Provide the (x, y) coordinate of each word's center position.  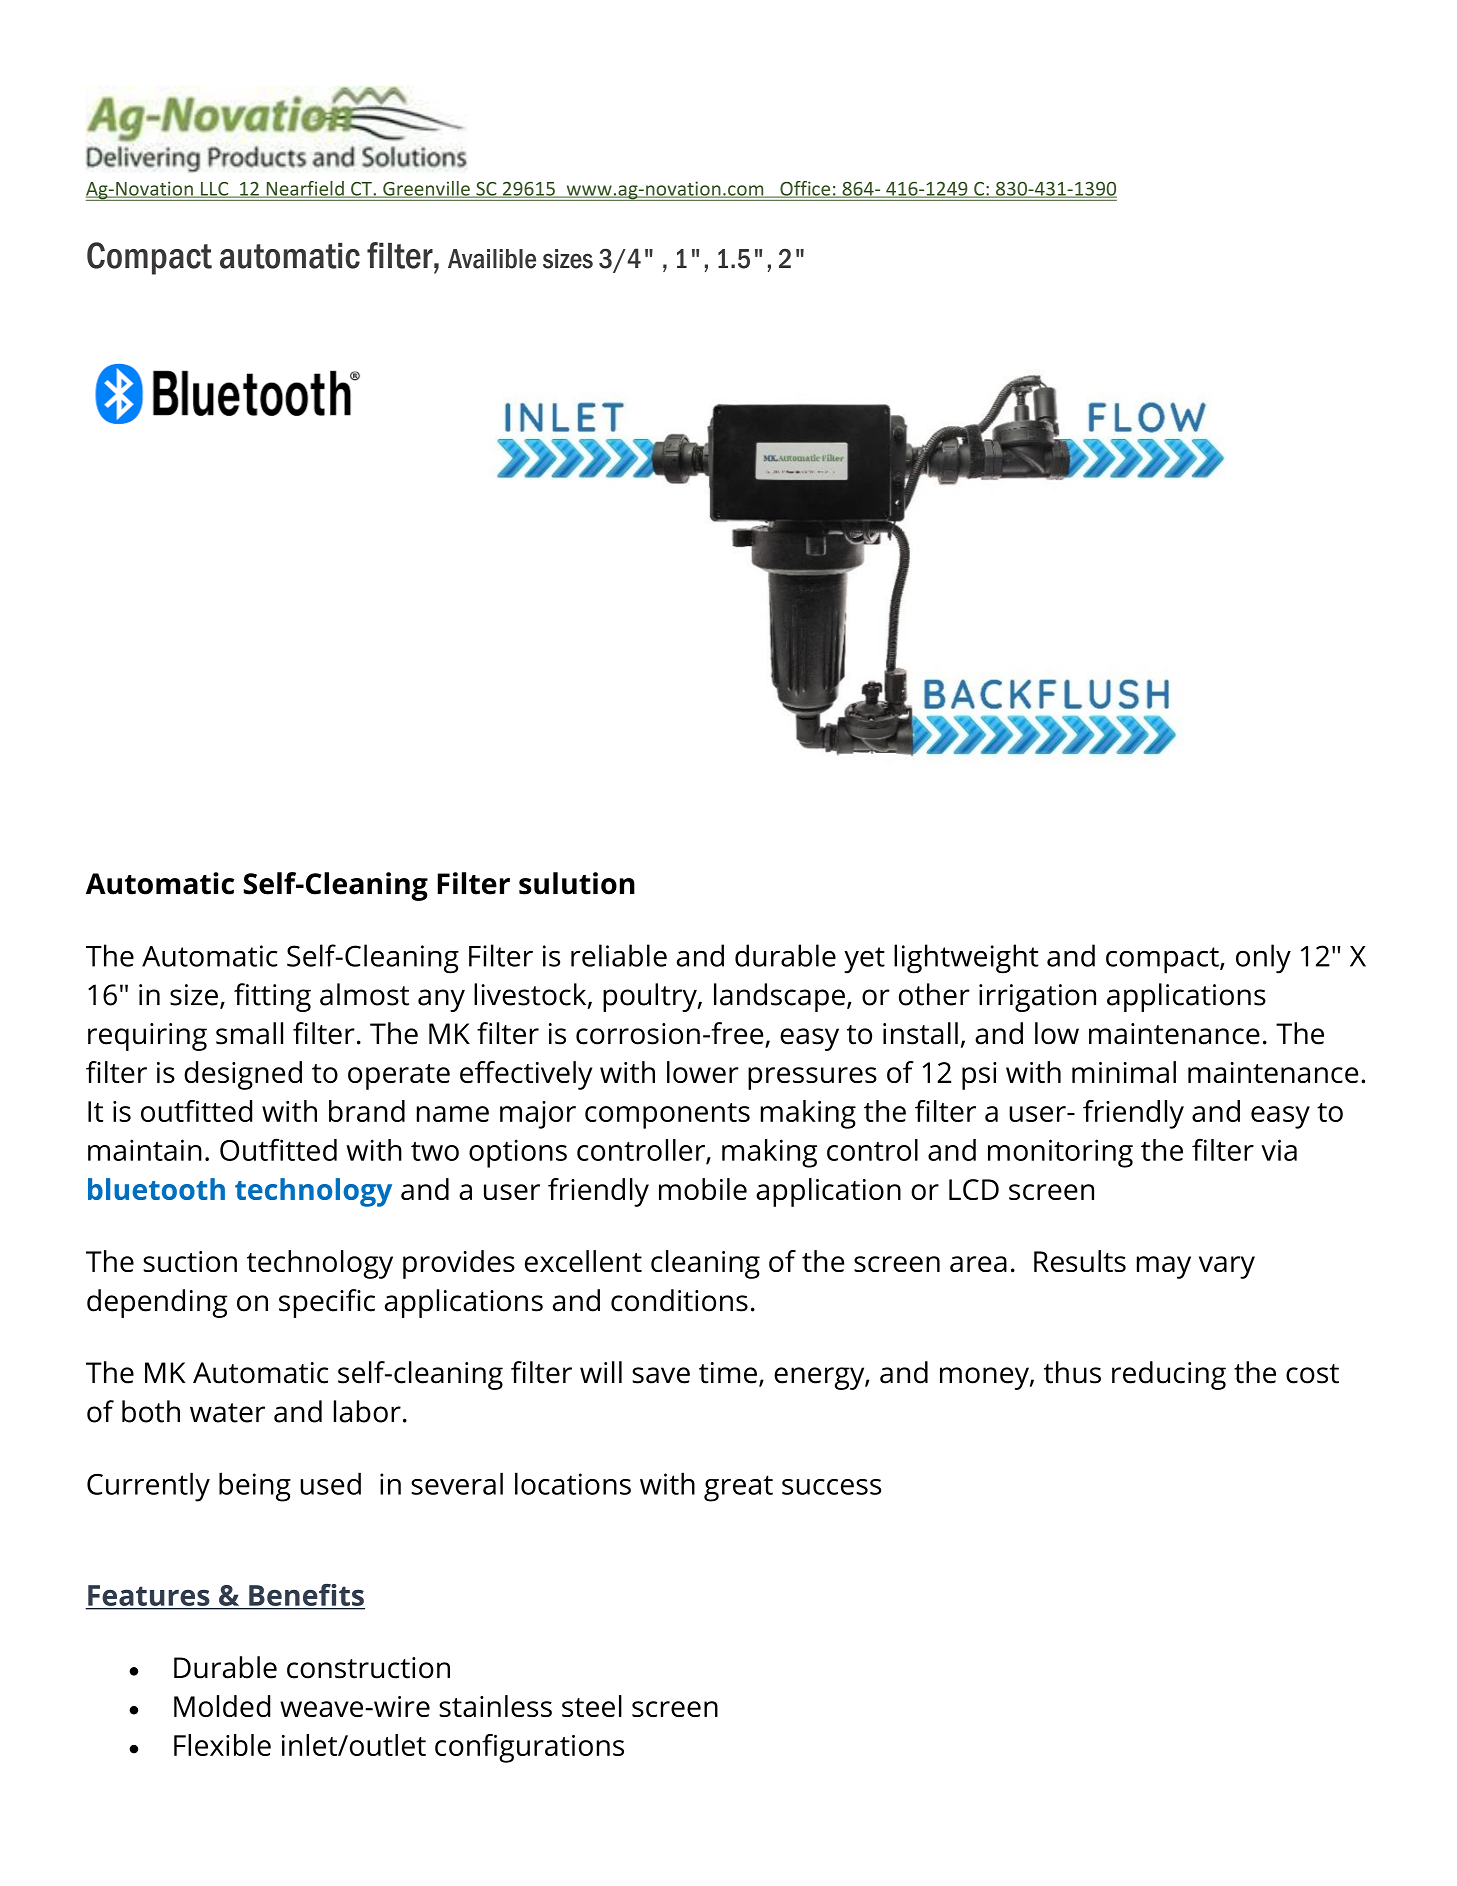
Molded (222, 1706)
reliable (619, 955)
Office (805, 189)
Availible (492, 259)
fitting (272, 997)
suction (190, 1261)
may (1164, 1267)
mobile (703, 1189)
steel (592, 1706)
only (1263, 959)
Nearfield (305, 189)
